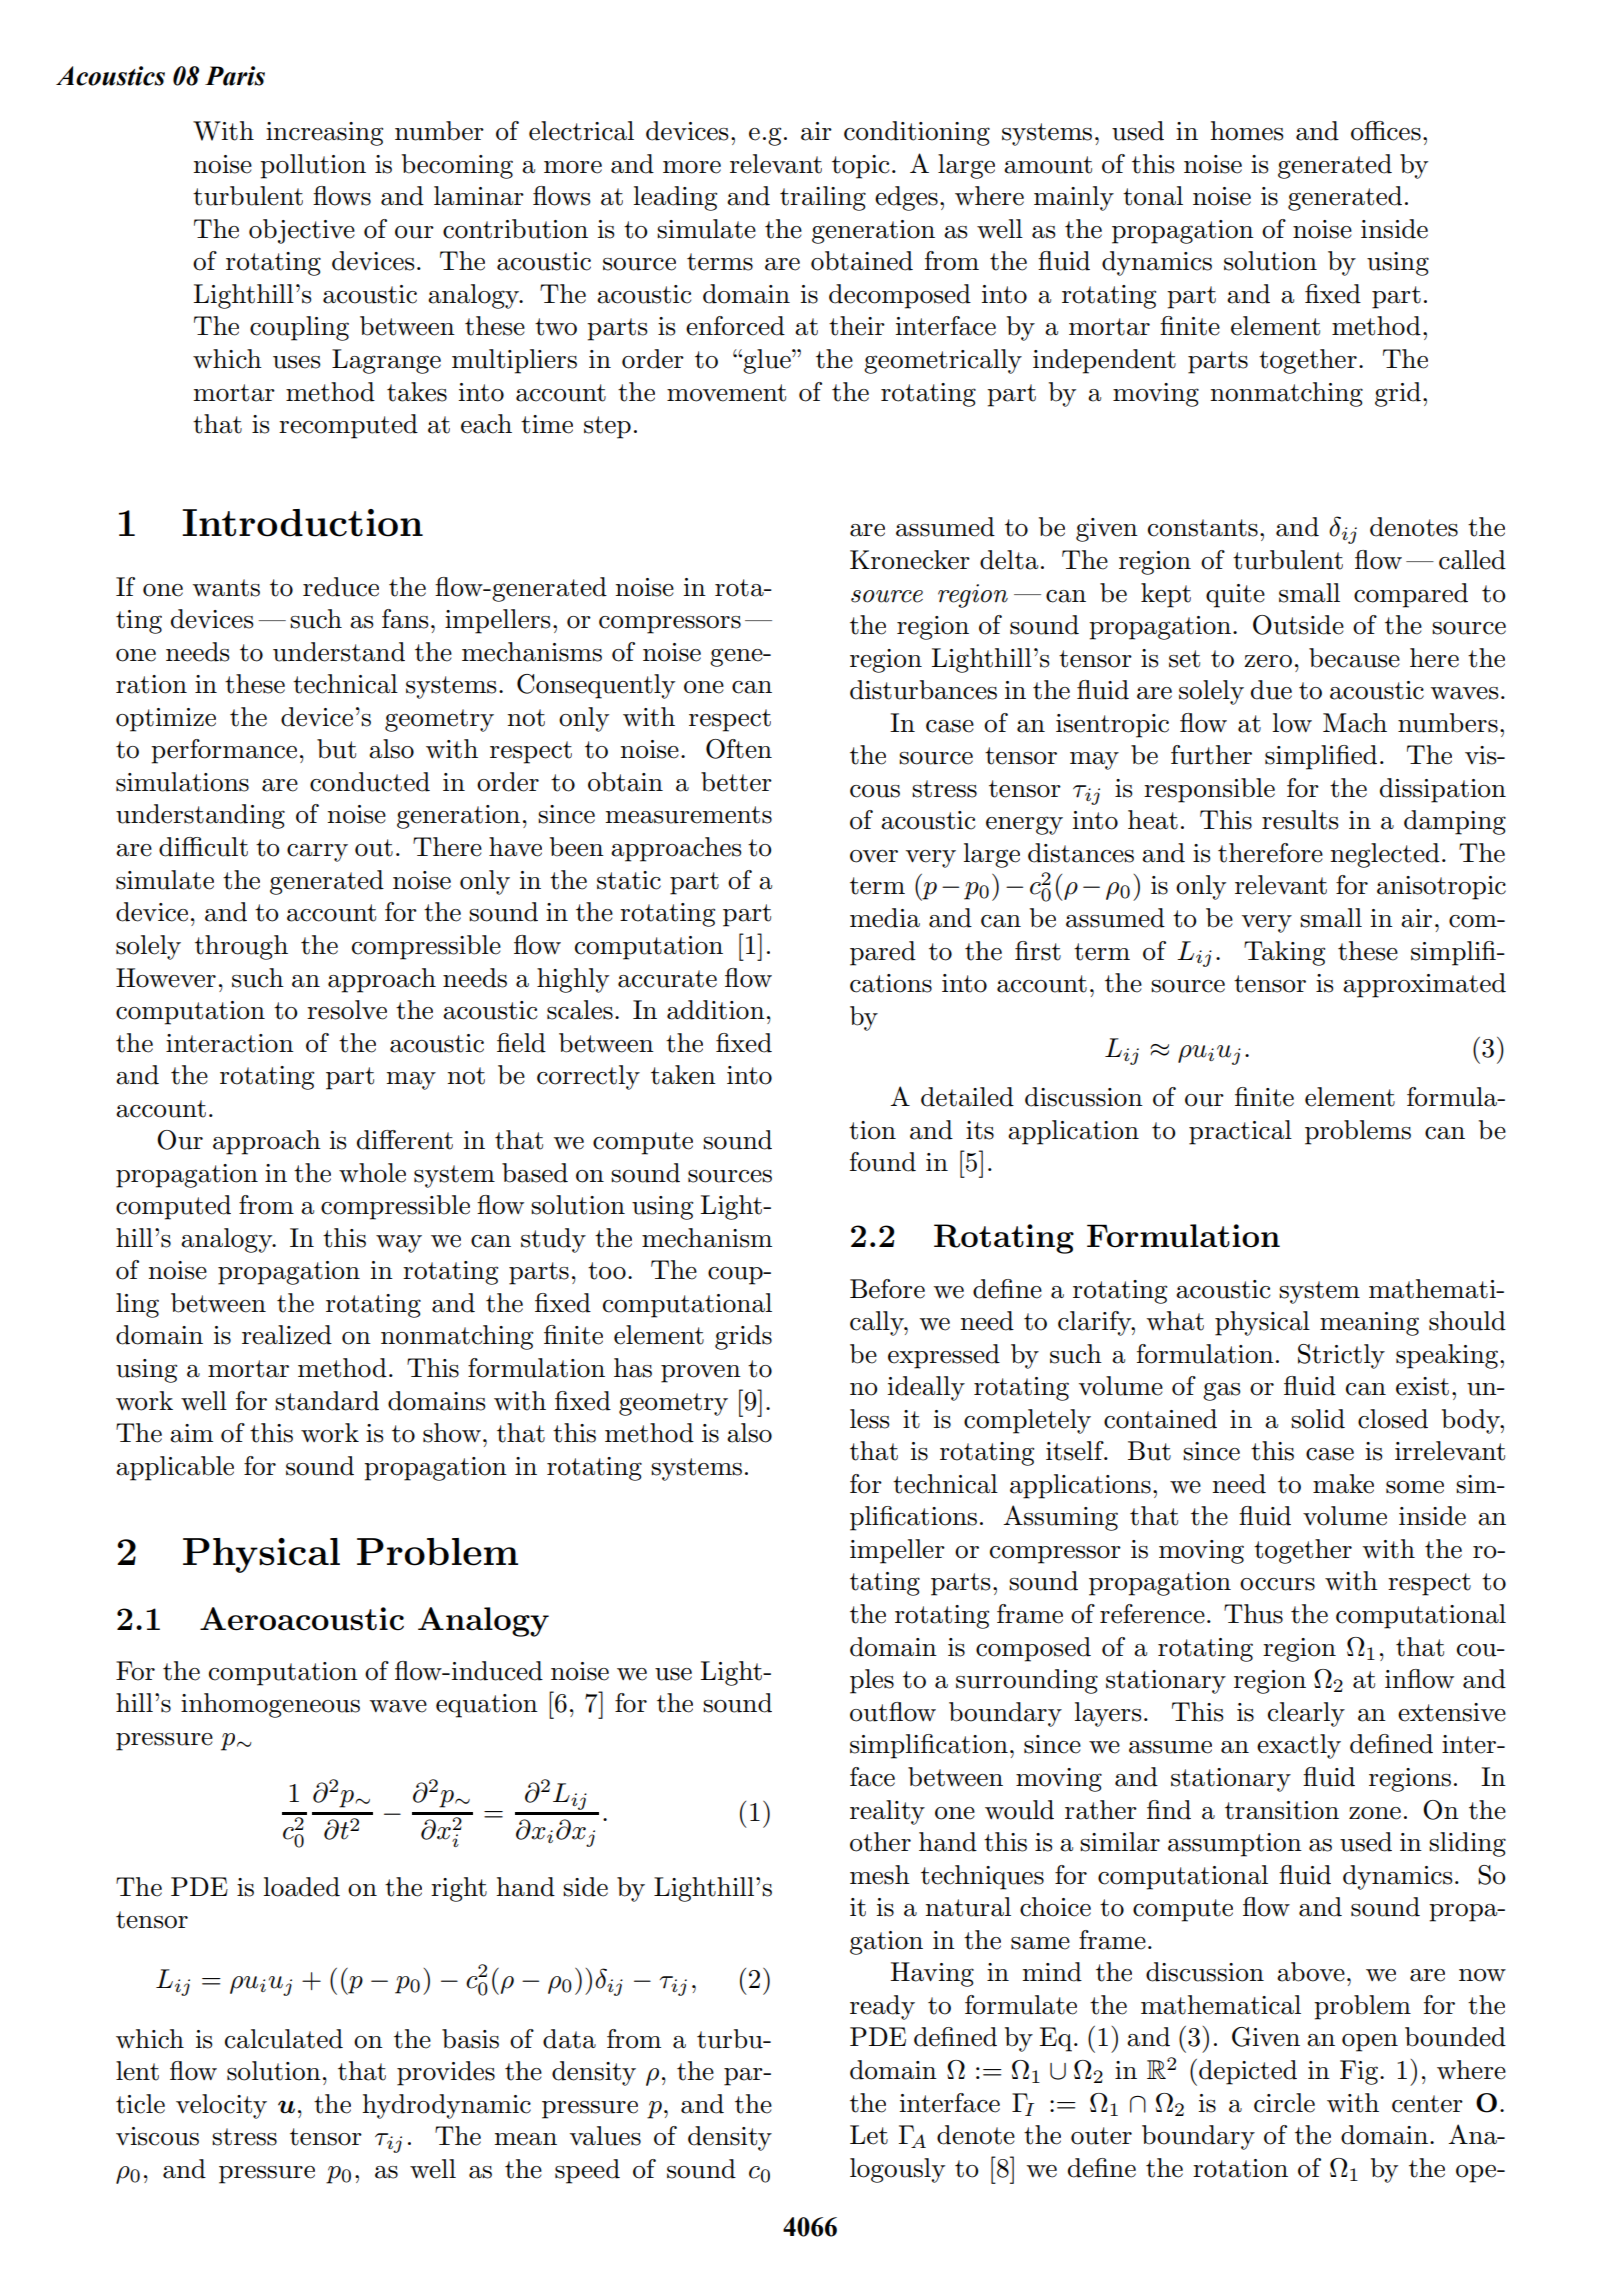 The width and height of the screenshot is (1621, 2294). I want to click on whole, so click(372, 1173).
